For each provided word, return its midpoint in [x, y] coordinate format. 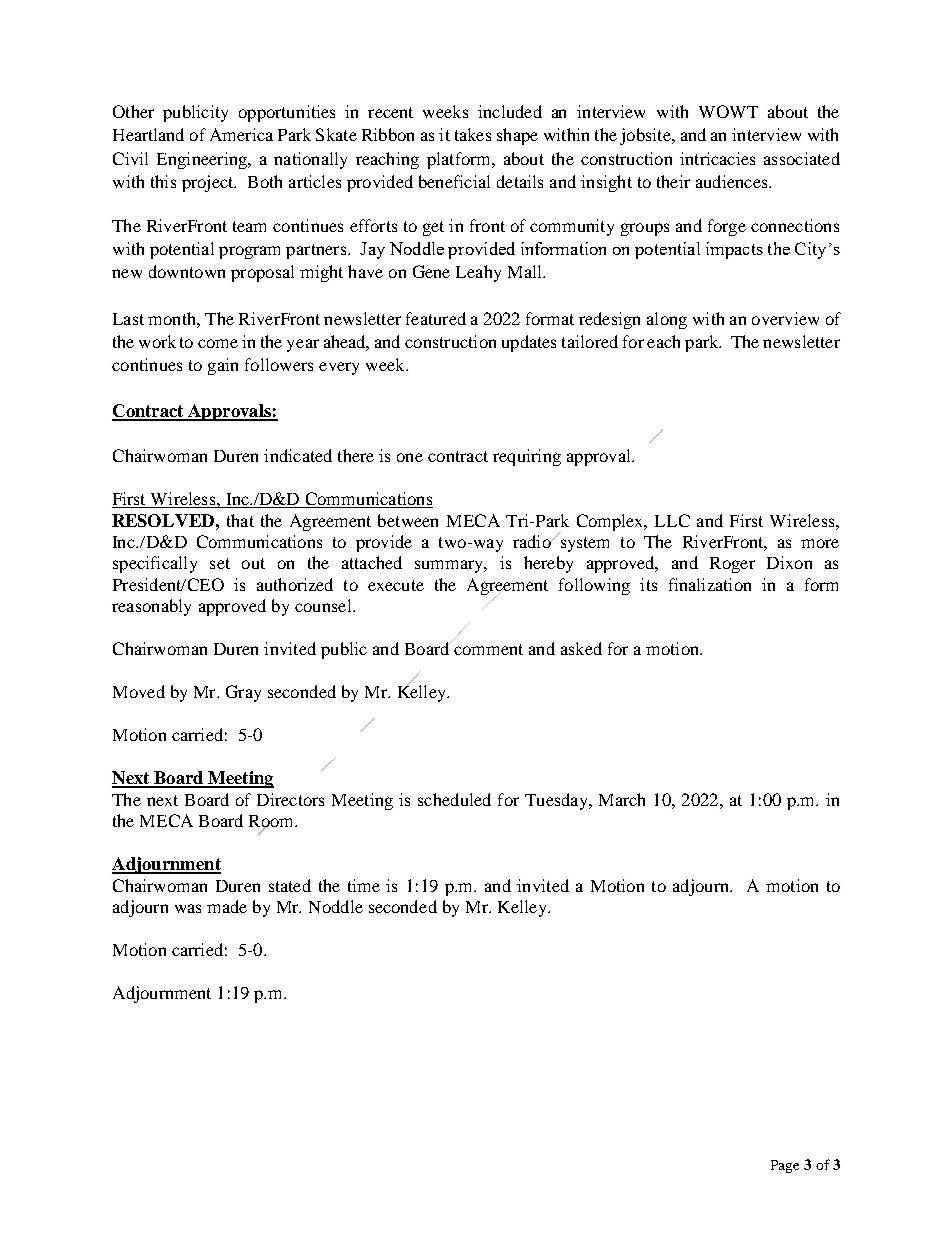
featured [436, 318]
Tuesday [557, 801]
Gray [243, 693]
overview [785, 318]
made [227, 906]
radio [533, 541]
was [188, 908]
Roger [732, 565]
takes [473, 134]
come [218, 343]
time [364, 885]
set [220, 563]
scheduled [454, 799]
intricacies [717, 158]
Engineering [203, 160]
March [622, 799]
